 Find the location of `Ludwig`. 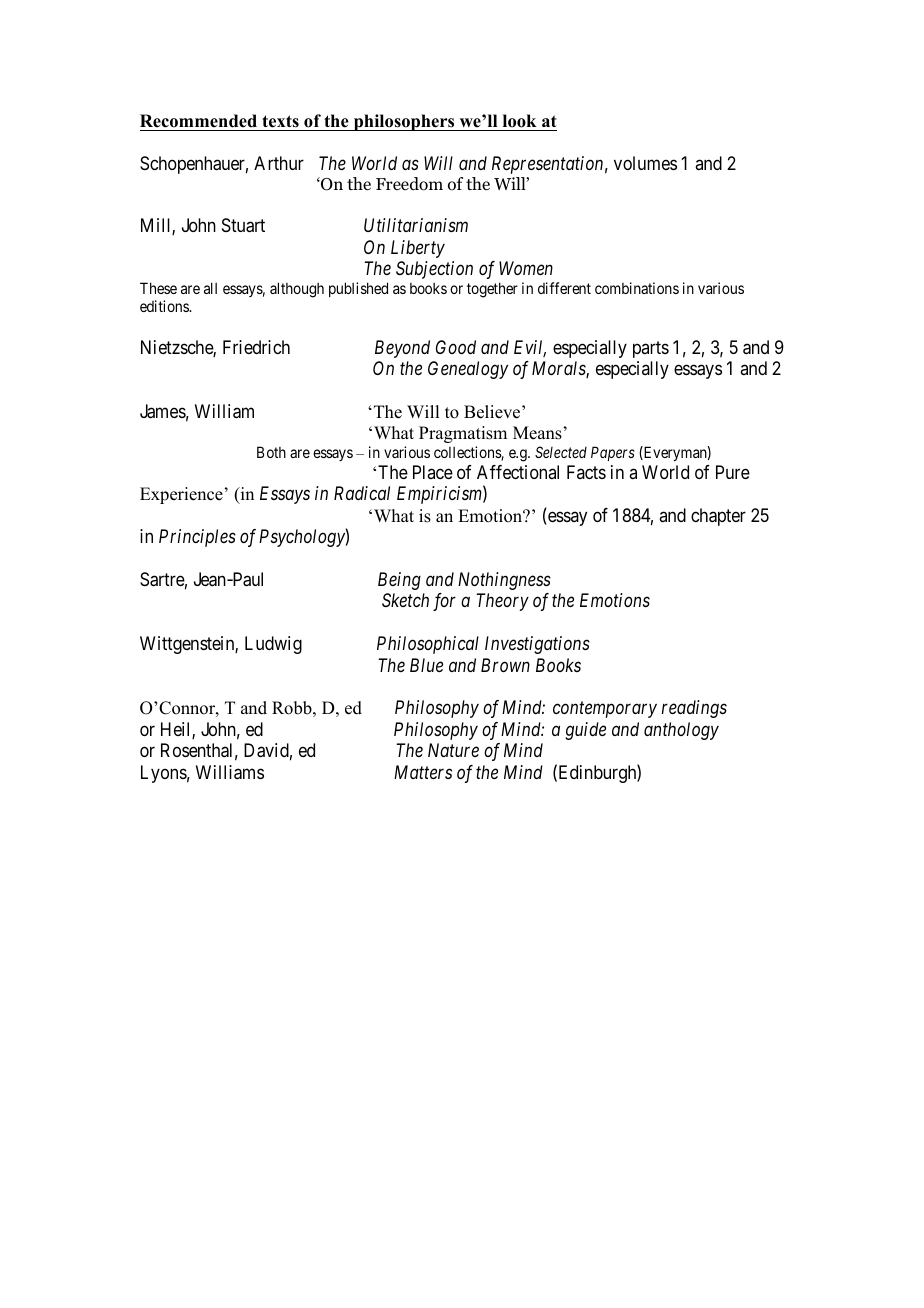

Ludwig is located at coordinates (273, 645).
